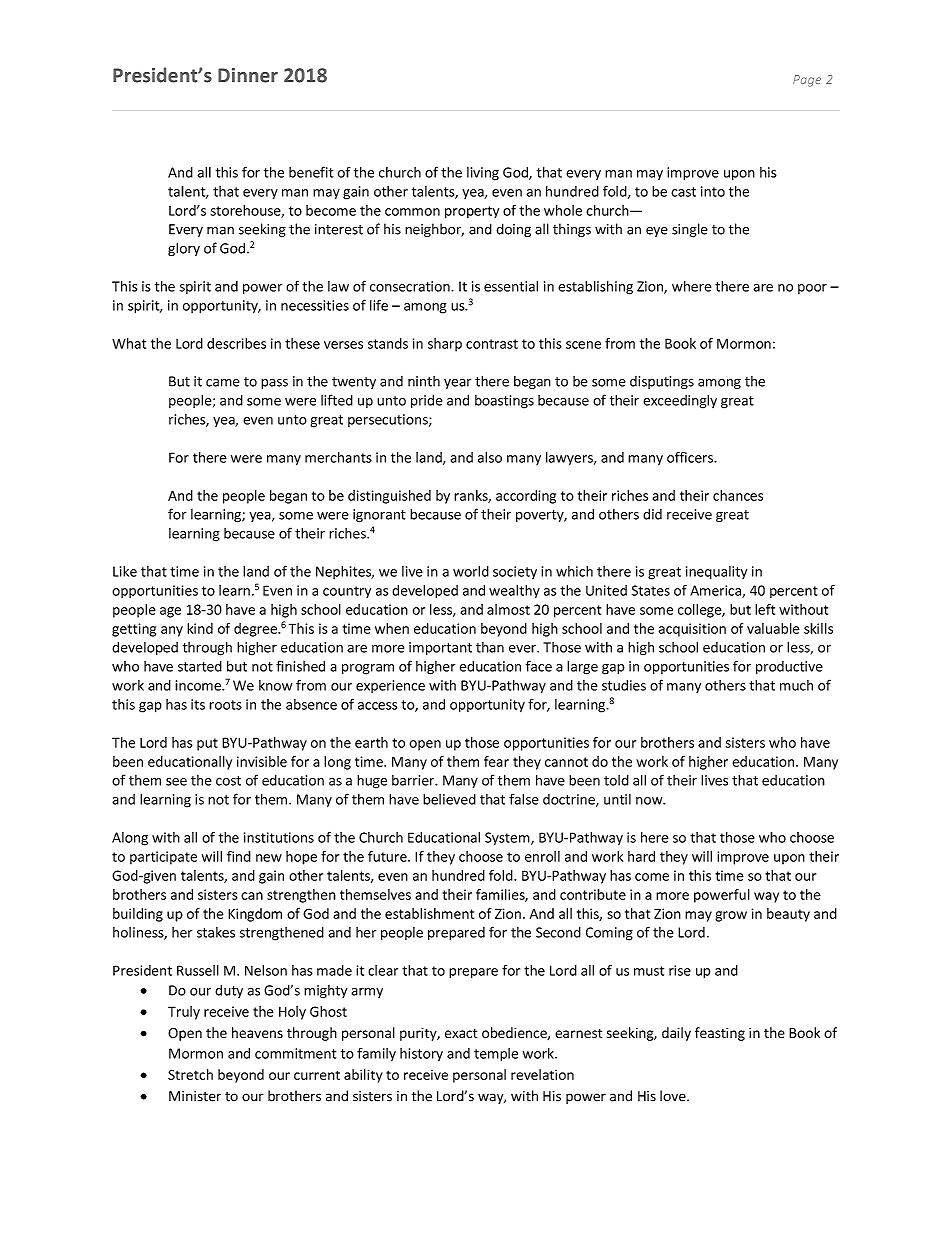 This screenshot has height=1233, width=952. Describe the element at coordinates (796, 685) in the screenshot. I see `much` at that location.
